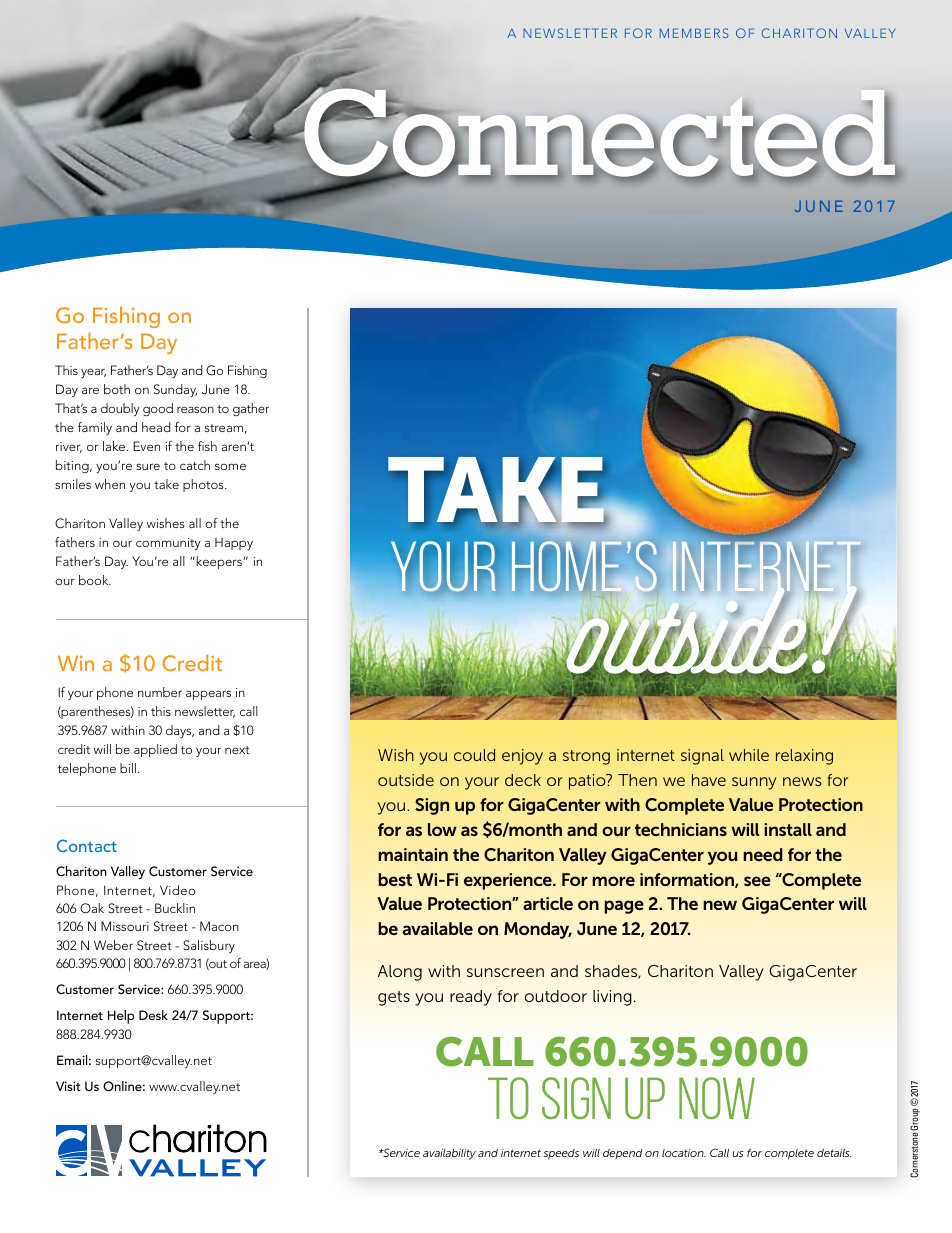 Image resolution: width=952 pixels, height=1233 pixels. Describe the element at coordinates (474, 755) in the image. I see `could` at that location.
